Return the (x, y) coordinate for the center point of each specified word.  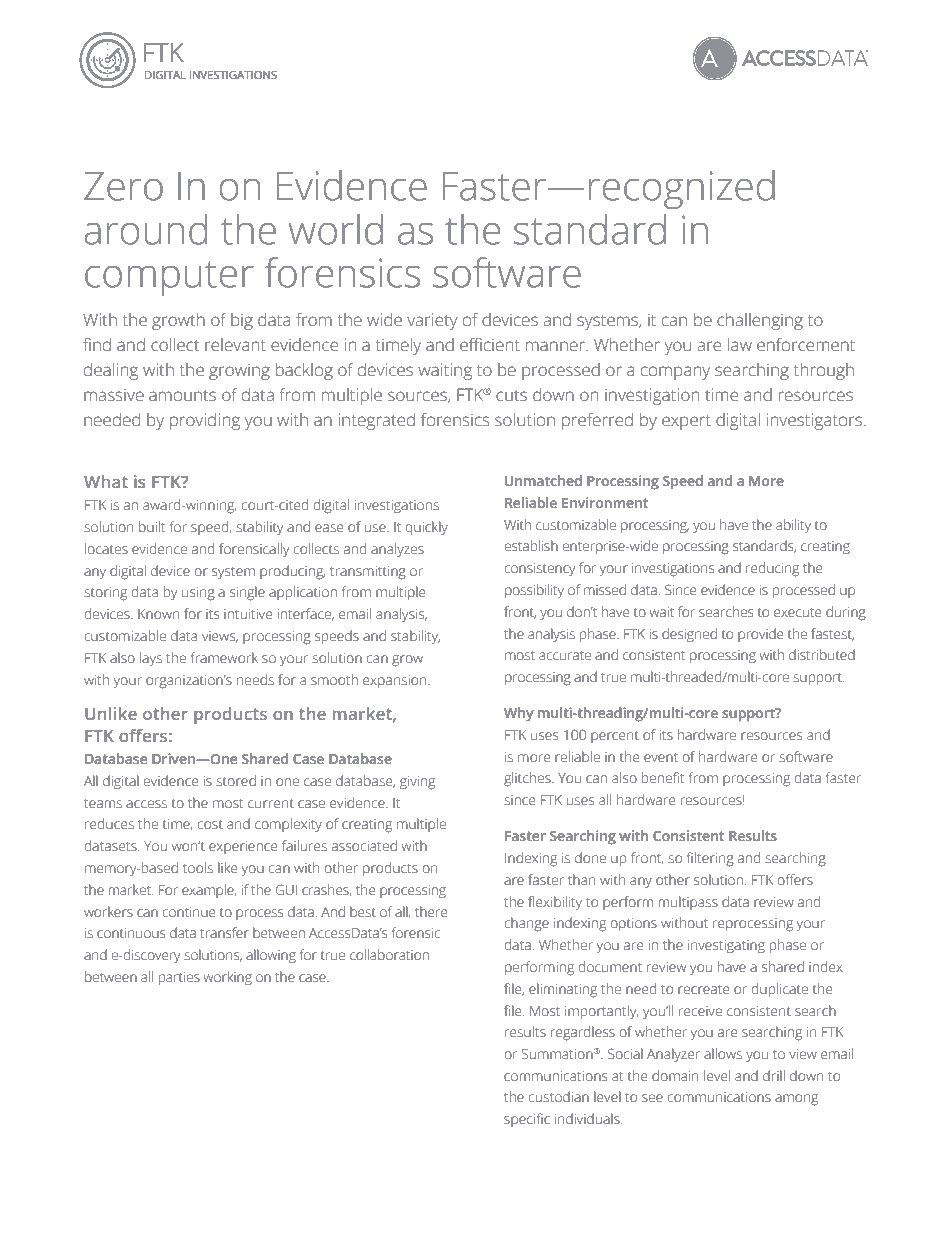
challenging (760, 321)
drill (774, 1075)
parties (179, 978)
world (336, 229)
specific (527, 1120)
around (146, 229)
